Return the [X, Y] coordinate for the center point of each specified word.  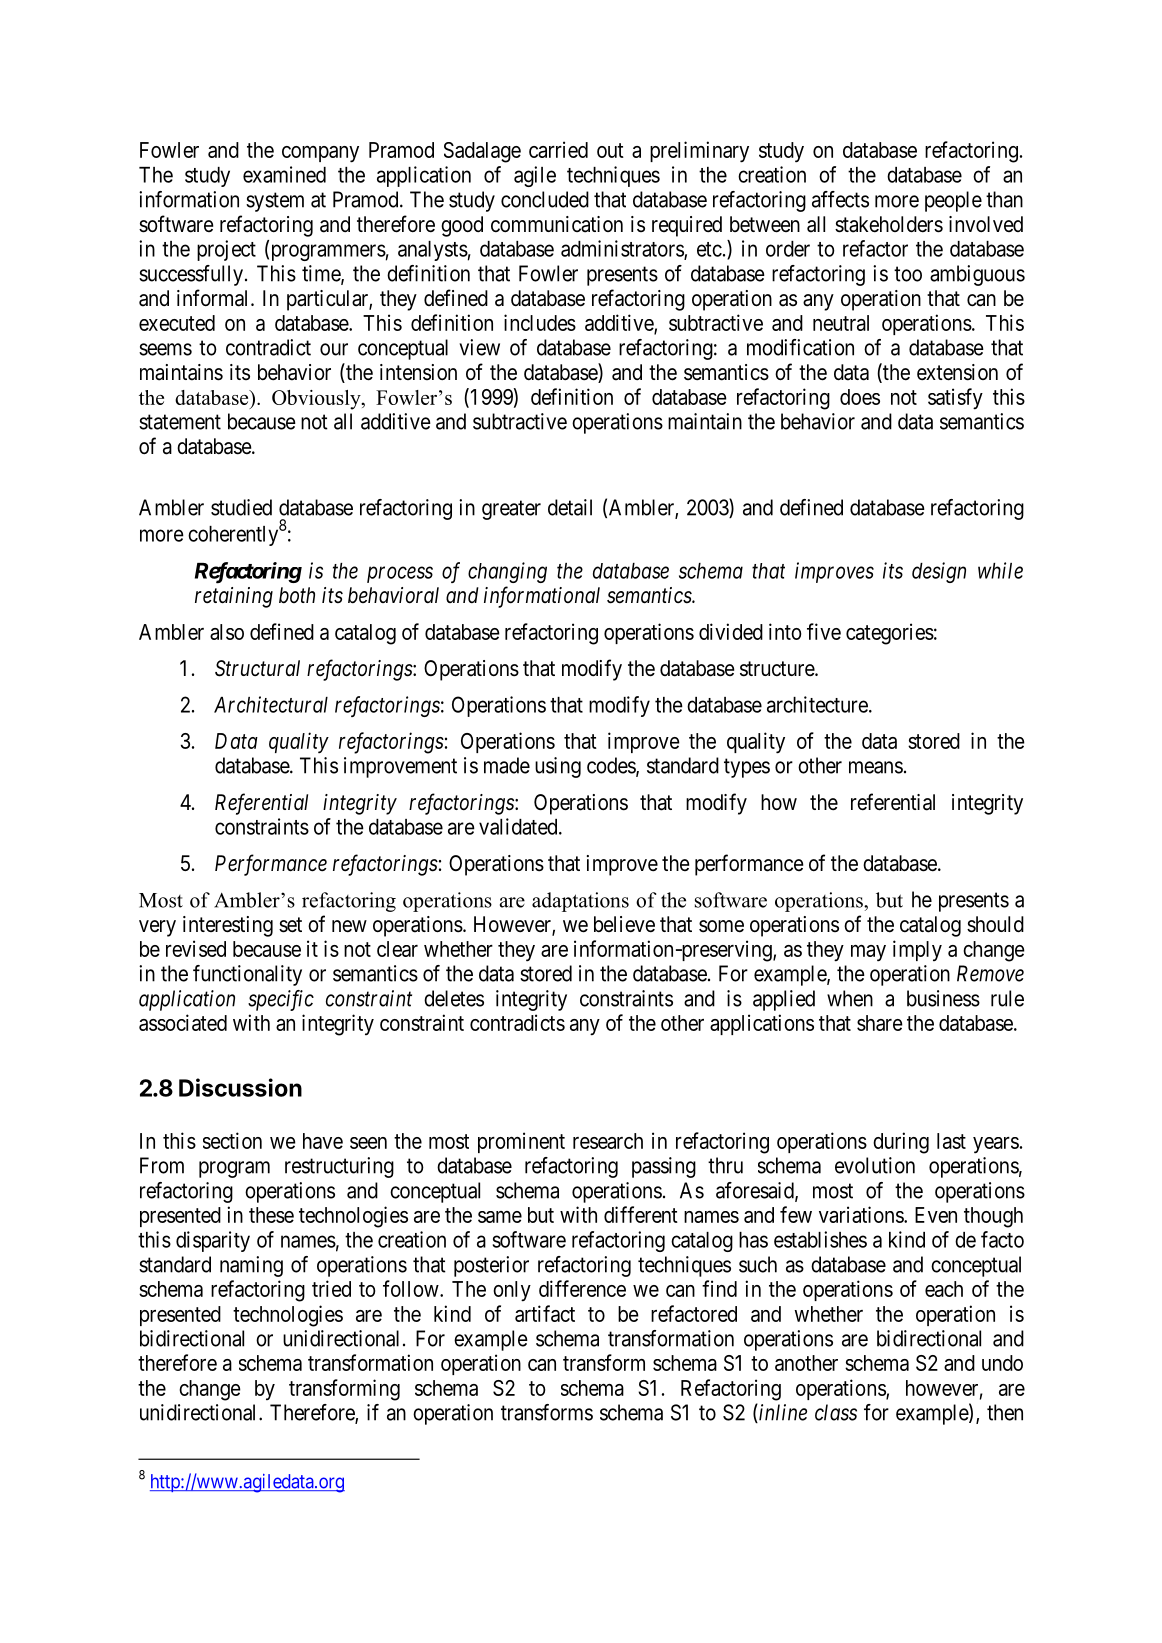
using [558, 767]
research [608, 1141]
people [953, 201]
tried [331, 1288]
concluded [545, 199]
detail [570, 507]
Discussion [240, 1087]
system [275, 202]
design [939, 572]
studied [241, 507]
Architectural [271, 704]
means [876, 767]
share [880, 1023]
